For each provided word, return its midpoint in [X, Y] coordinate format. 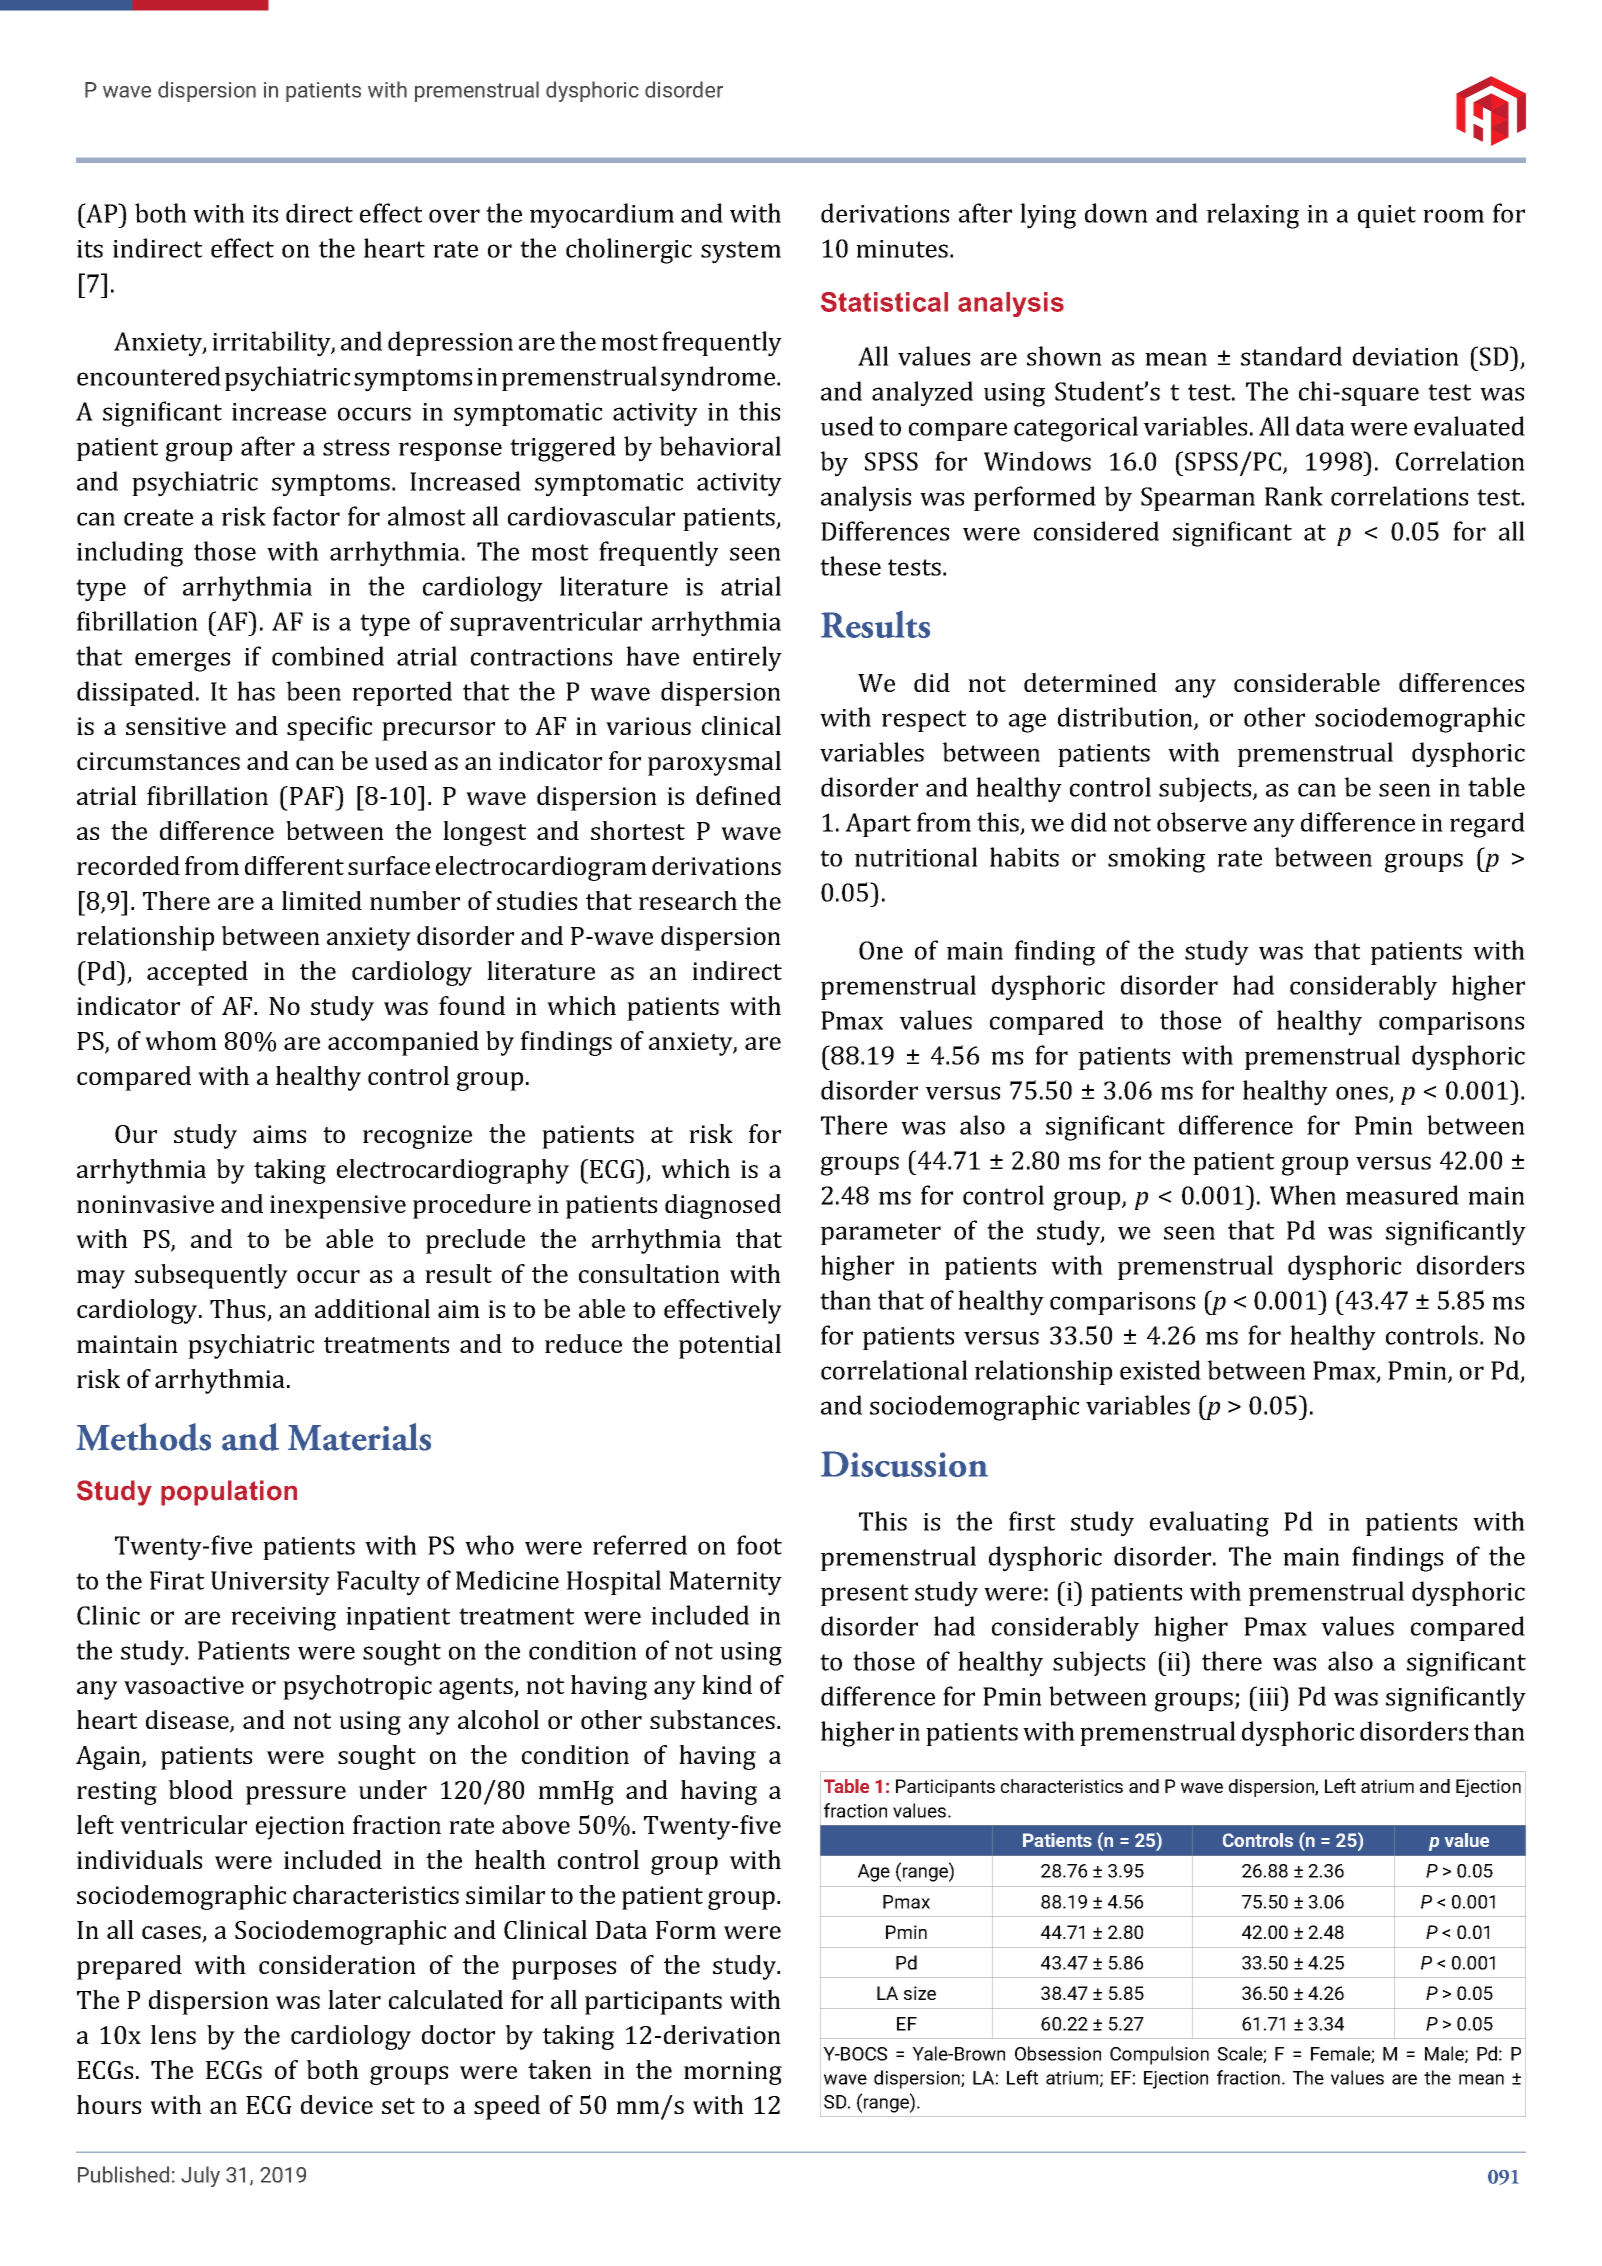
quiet [1387, 216]
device [337, 2104]
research [688, 900]
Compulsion [1159, 2055]
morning [733, 2073]
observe [1202, 822]
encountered [149, 376]
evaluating [1209, 1524]
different [294, 865]
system [741, 252]
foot [759, 1545]
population [229, 1493]
